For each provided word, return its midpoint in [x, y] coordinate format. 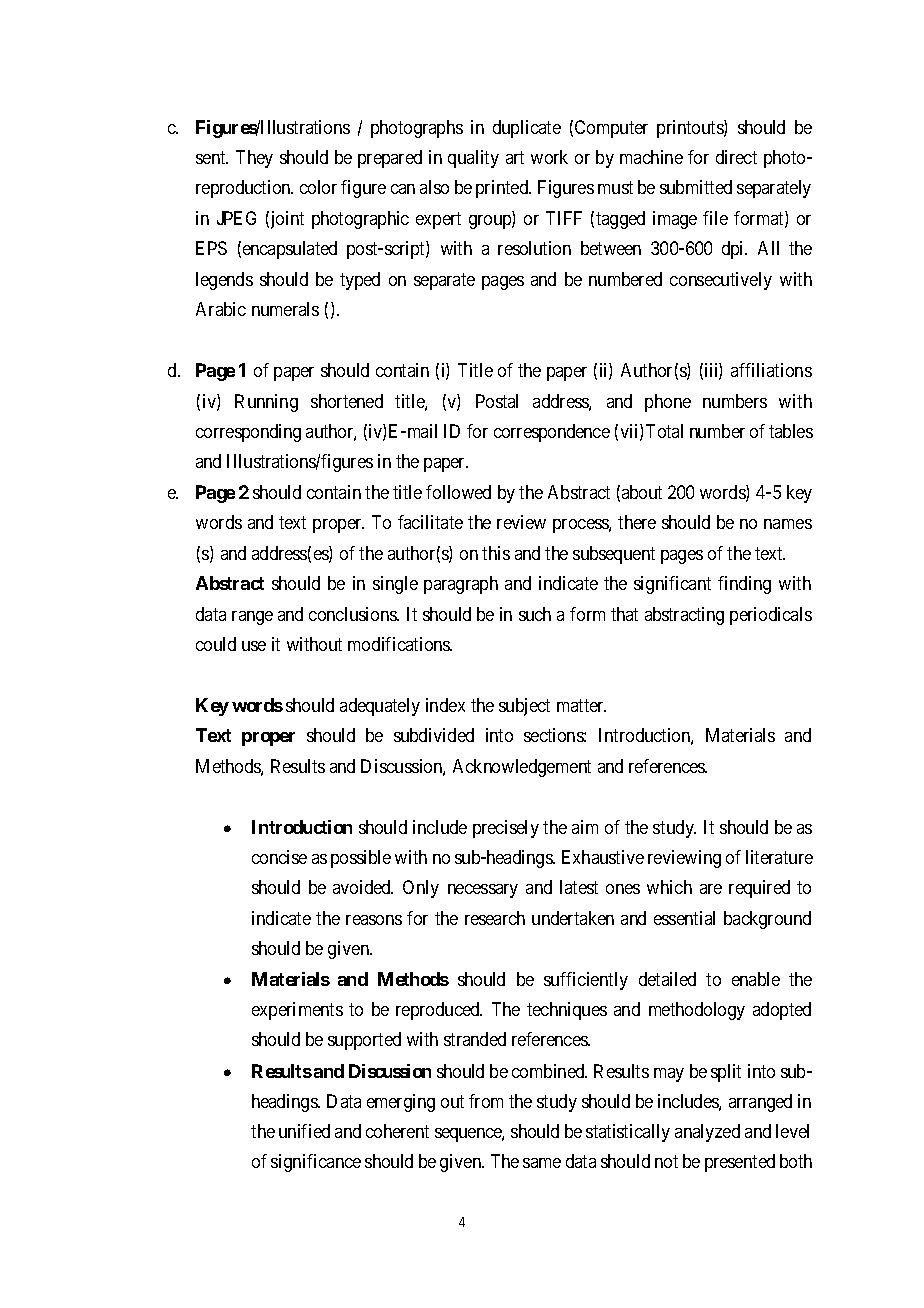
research [495, 918]
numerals [285, 309]
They [254, 159]
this [496, 553]
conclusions [354, 614]
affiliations [771, 370]
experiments [297, 1011]
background [767, 920]
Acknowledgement [522, 768]
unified [304, 1131]
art [515, 157]
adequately [380, 707]
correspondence [552, 433]
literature [779, 857]
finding [744, 585]
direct [736, 157]
